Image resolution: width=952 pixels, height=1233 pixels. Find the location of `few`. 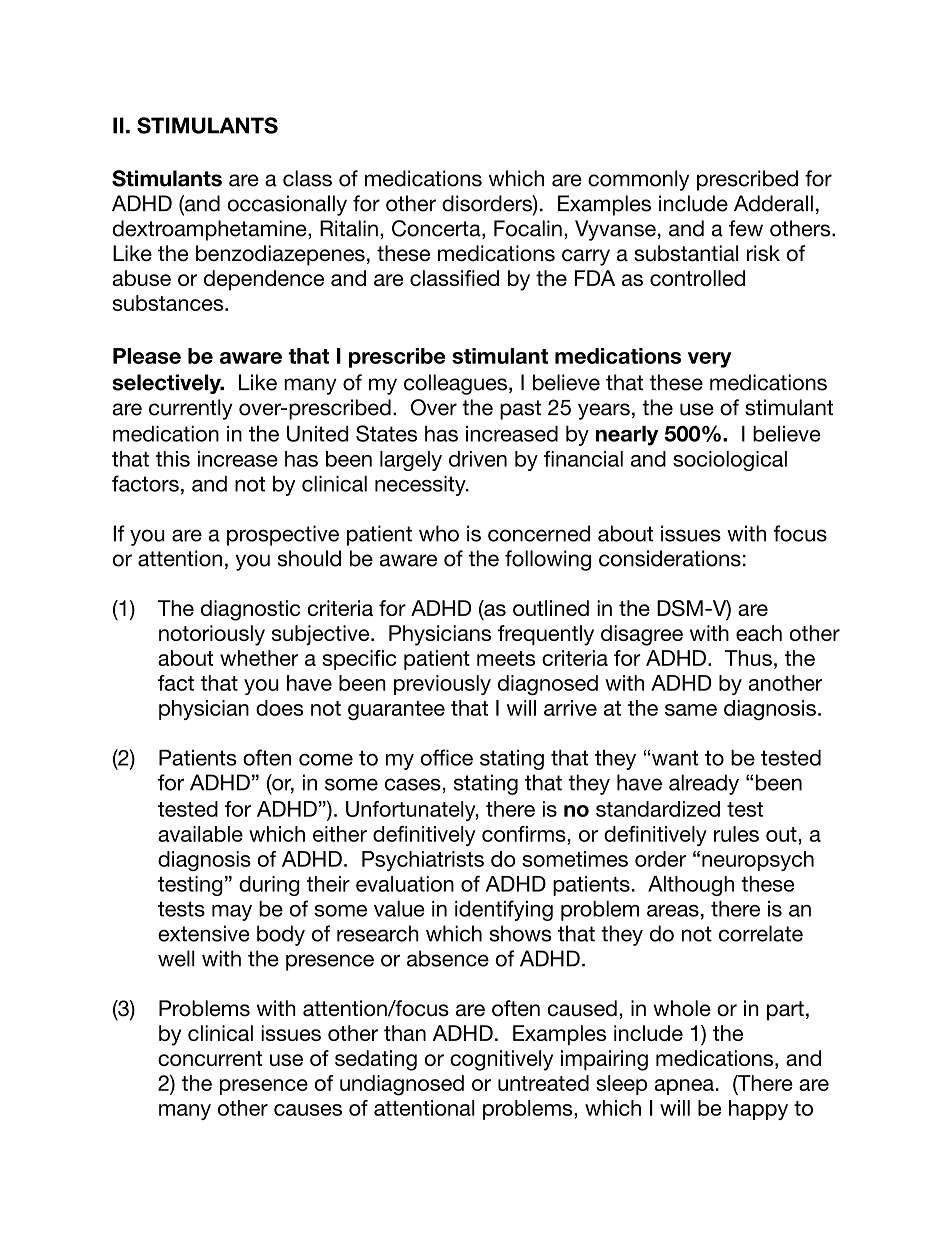

few is located at coordinates (746, 228).
